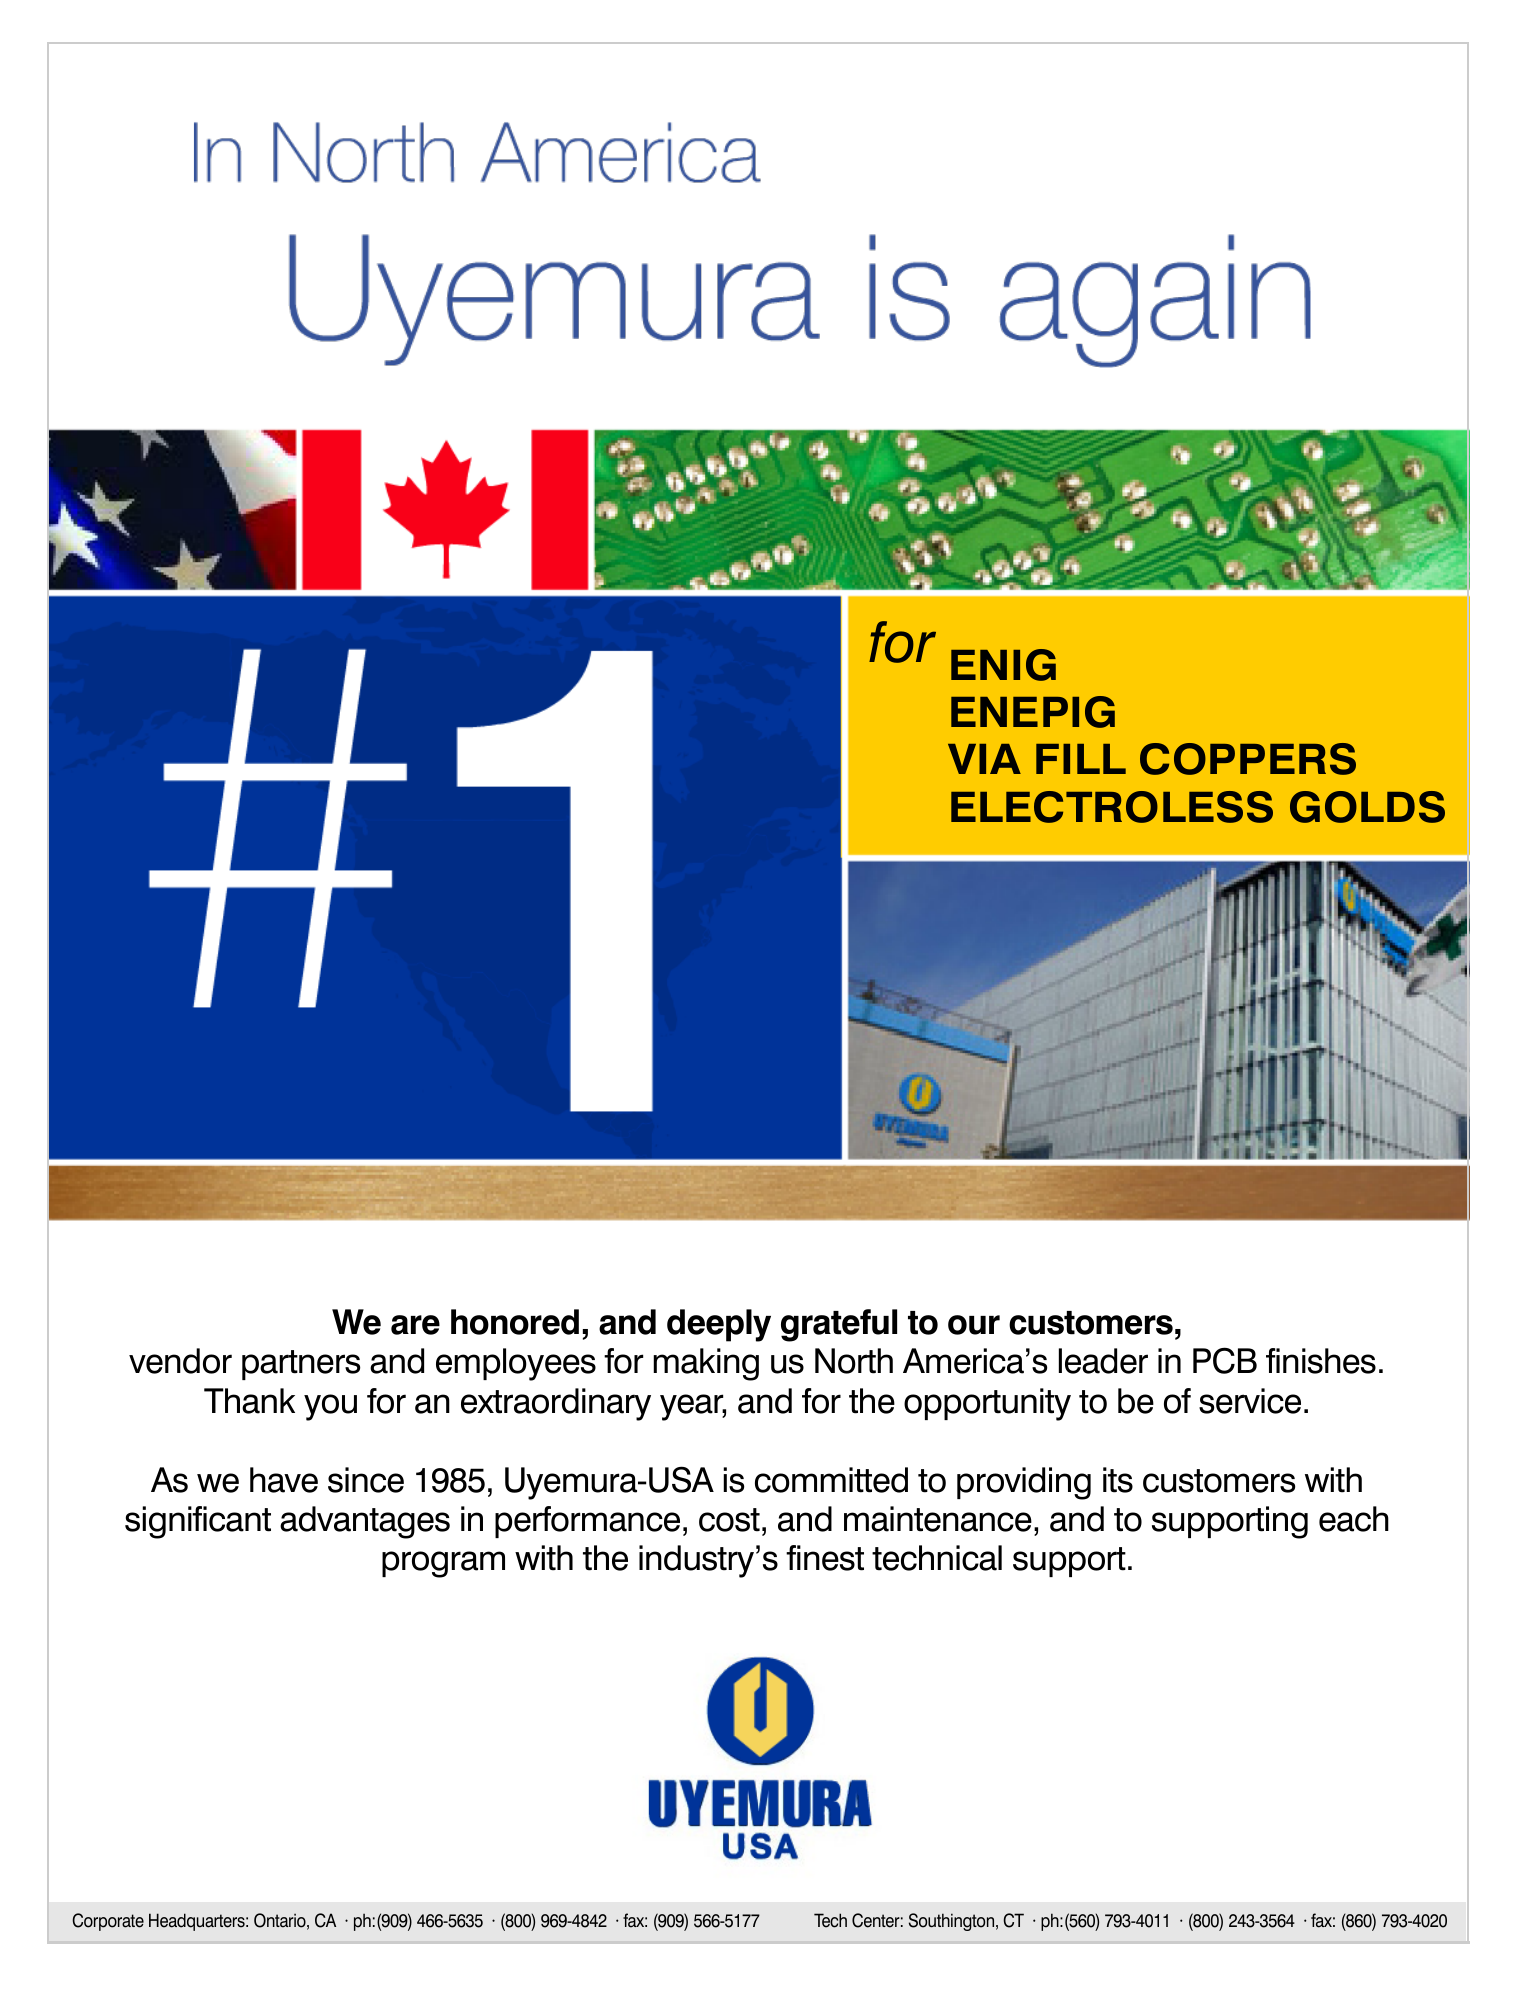 The width and height of the screenshot is (1515, 1989). What do you see at coordinates (984, 759) in the screenshot?
I see `VIA` at bounding box center [984, 759].
